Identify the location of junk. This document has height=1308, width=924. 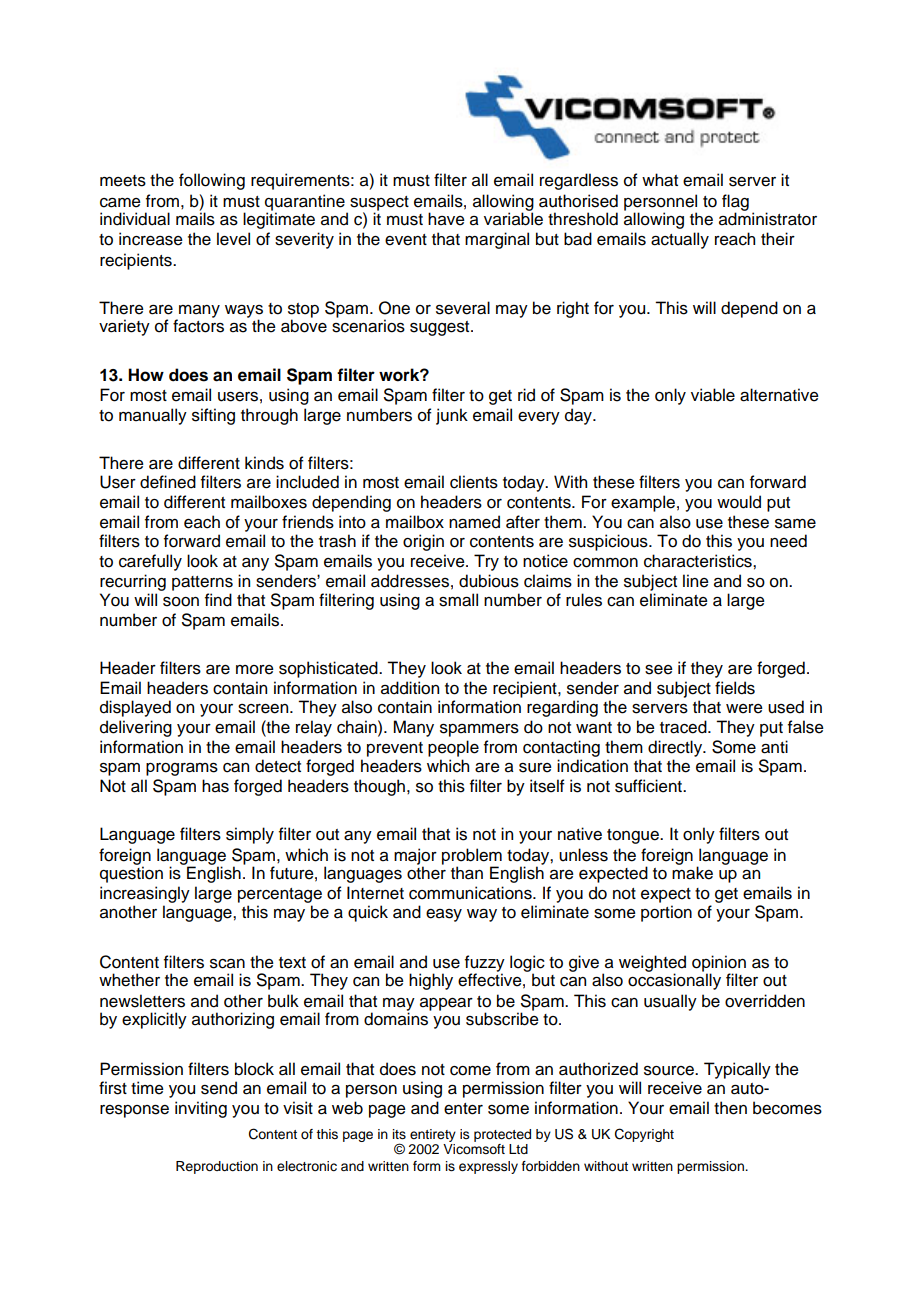
(452, 416).
